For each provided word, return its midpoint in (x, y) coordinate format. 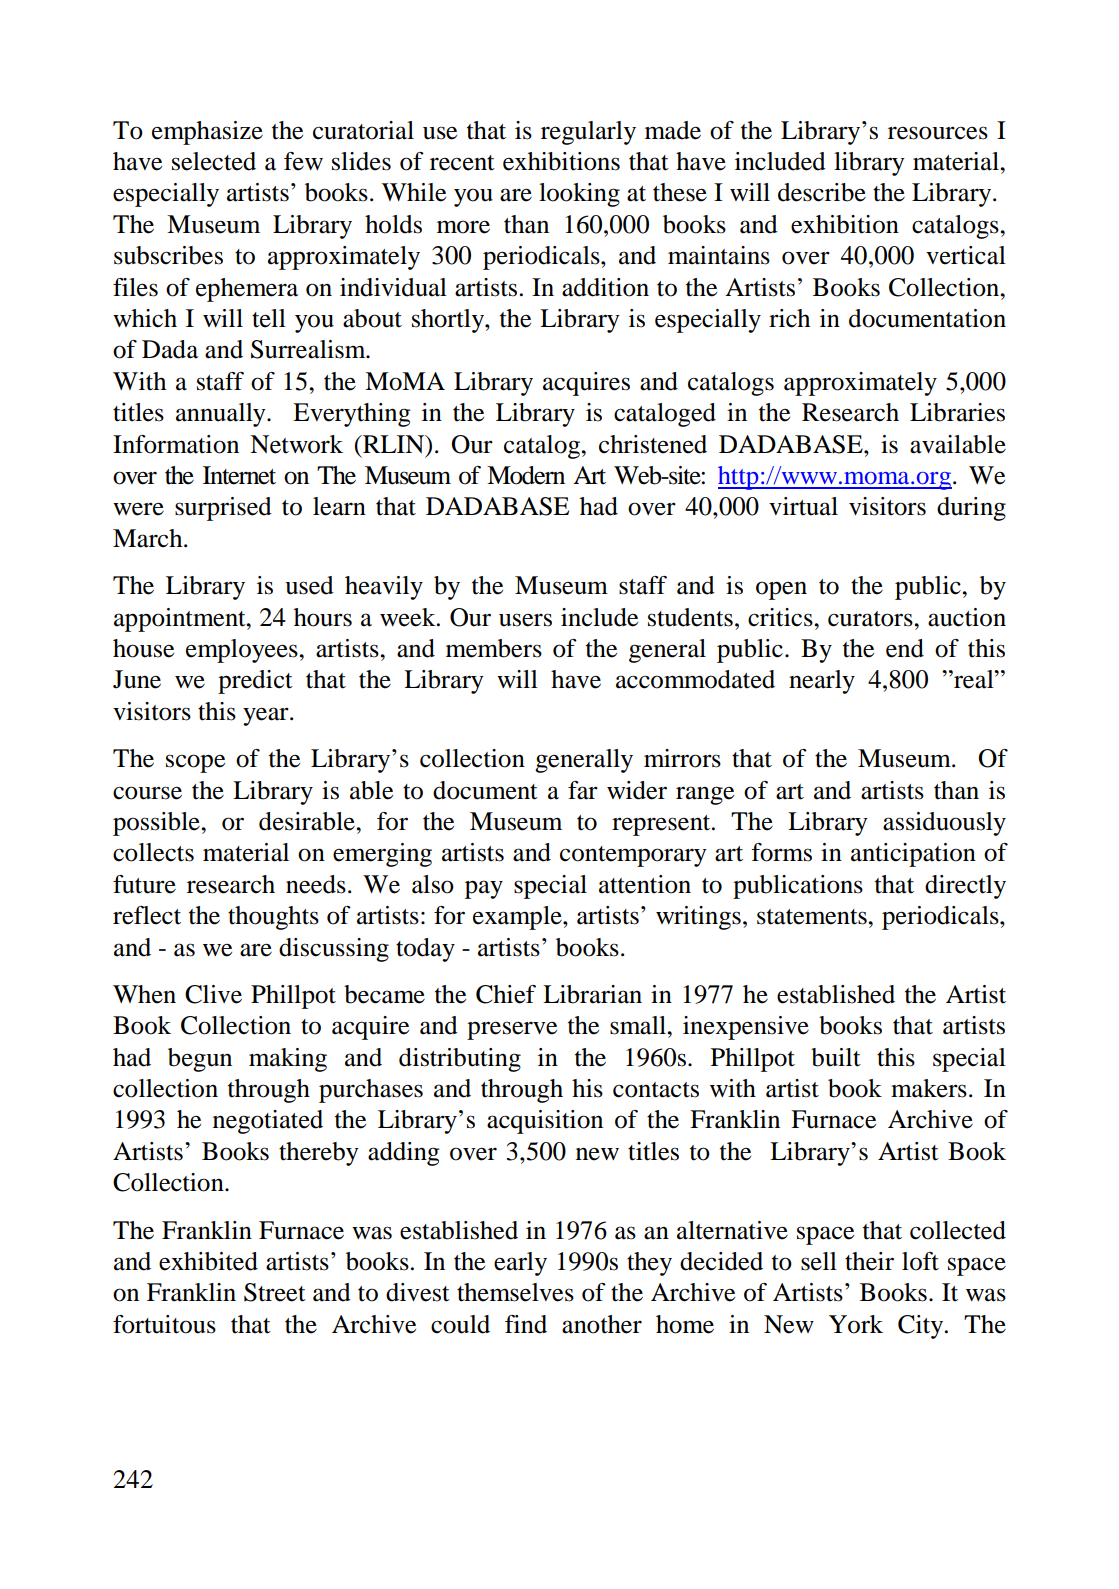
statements (813, 917)
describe (822, 192)
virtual (803, 506)
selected (214, 161)
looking (579, 195)
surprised (223, 509)
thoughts (273, 918)
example (518, 918)
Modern (526, 475)
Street (275, 1292)
